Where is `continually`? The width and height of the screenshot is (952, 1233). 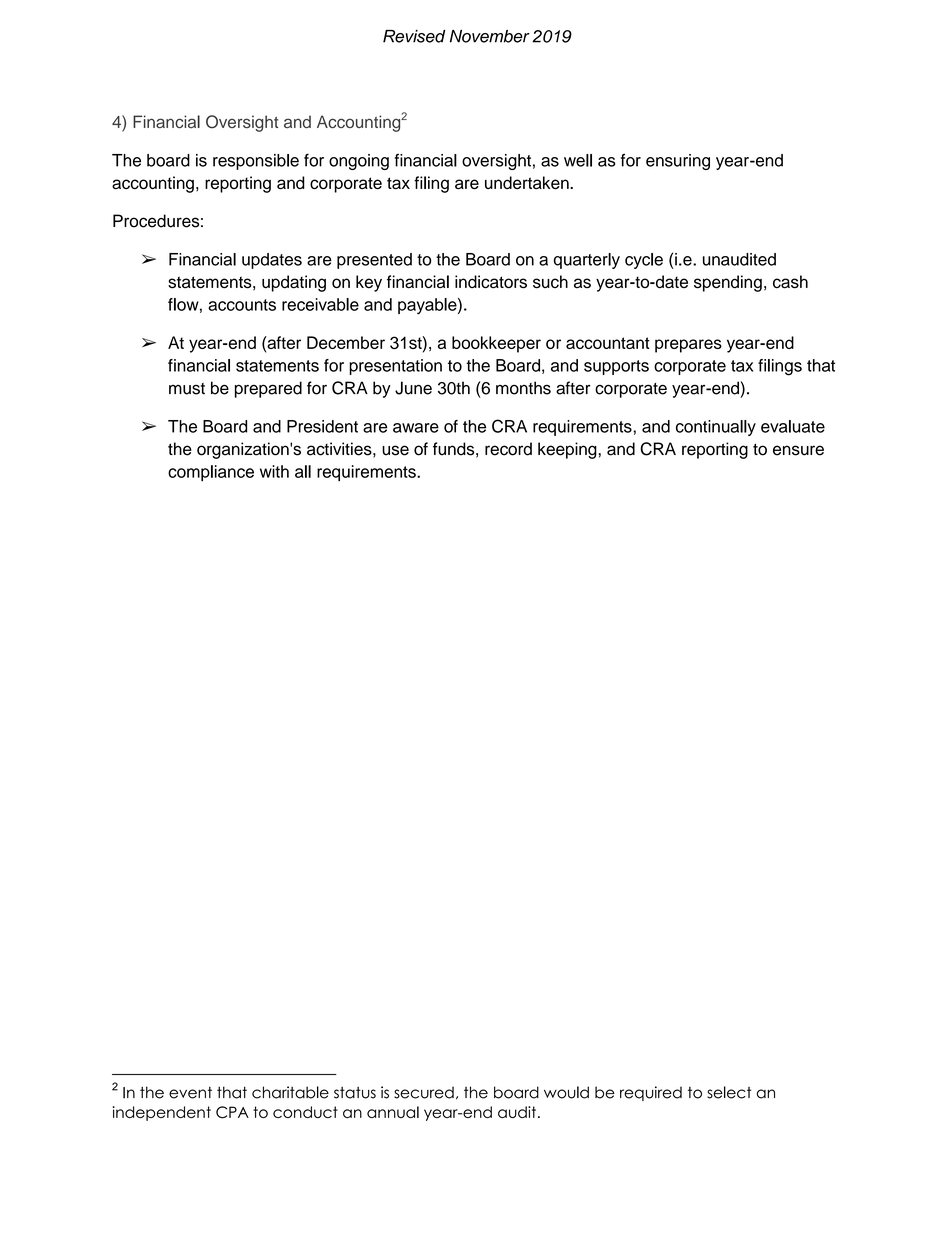 continually is located at coordinates (716, 428).
